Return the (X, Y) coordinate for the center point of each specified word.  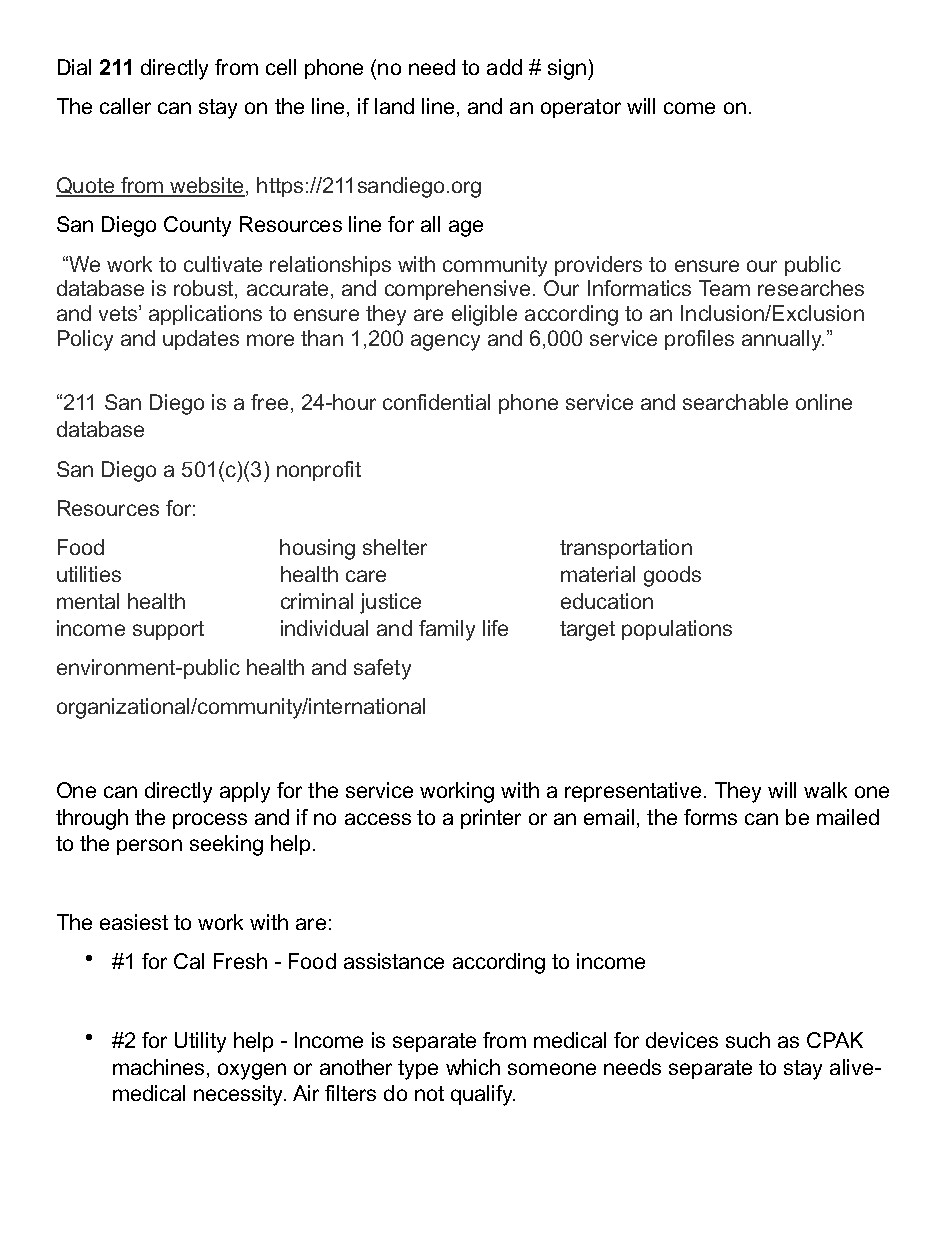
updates (201, 340)
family (447, 630)
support (168, 630)
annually (783, 340)
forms (710, 817)
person (149, 847)
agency (445, 342)
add (504, 67)
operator (581, 108)
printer (491, 819)
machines (158, 1067)
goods (672, 576)
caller (125, 106)
